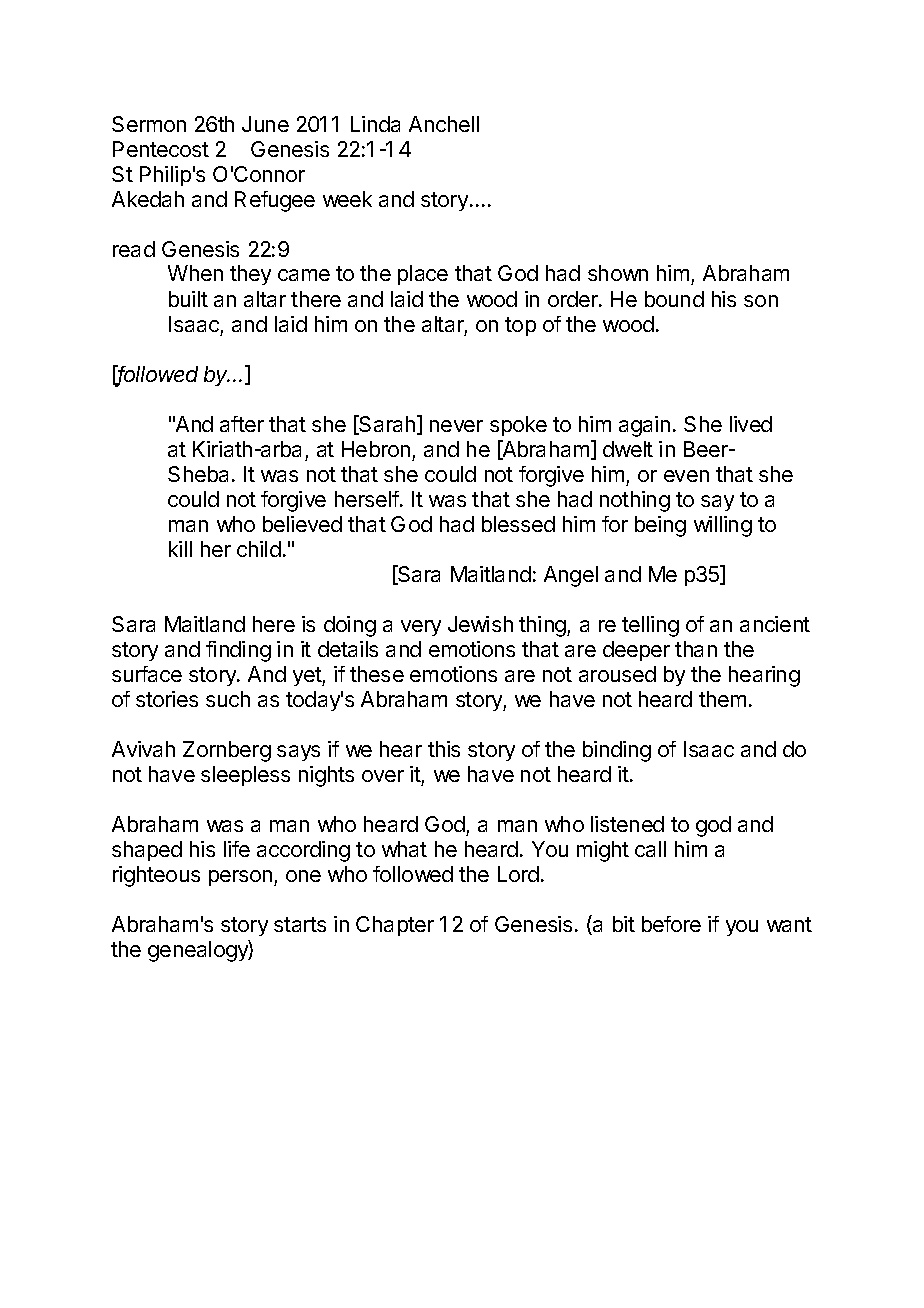 Image resolution: width=924 pixels, height=1308 pixels. What do you see at coordinates (240, 878) in the screenshot?
I see `person` at bounding box center [240, 878].
